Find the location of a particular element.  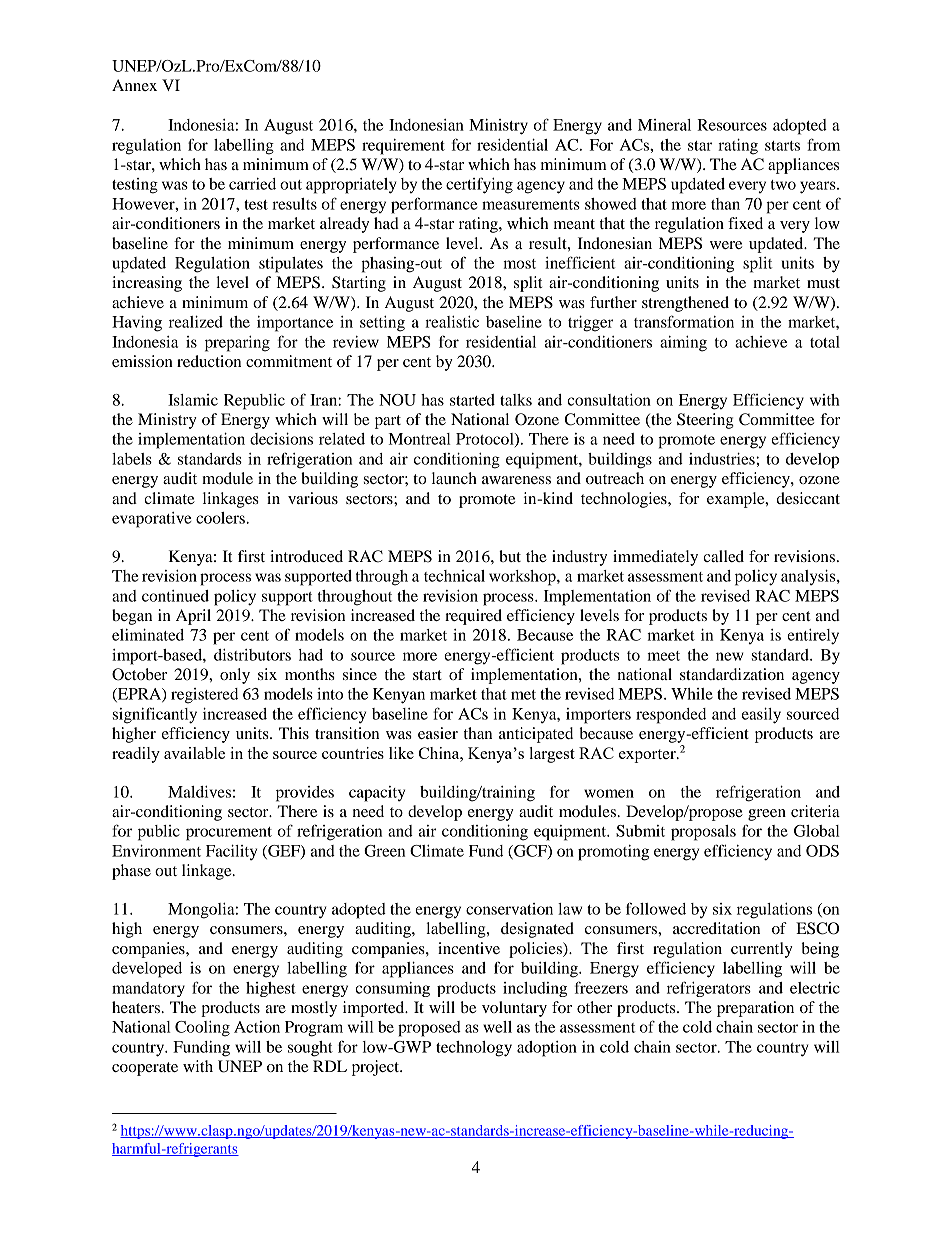

talks is located at coordinates (516, 400).
